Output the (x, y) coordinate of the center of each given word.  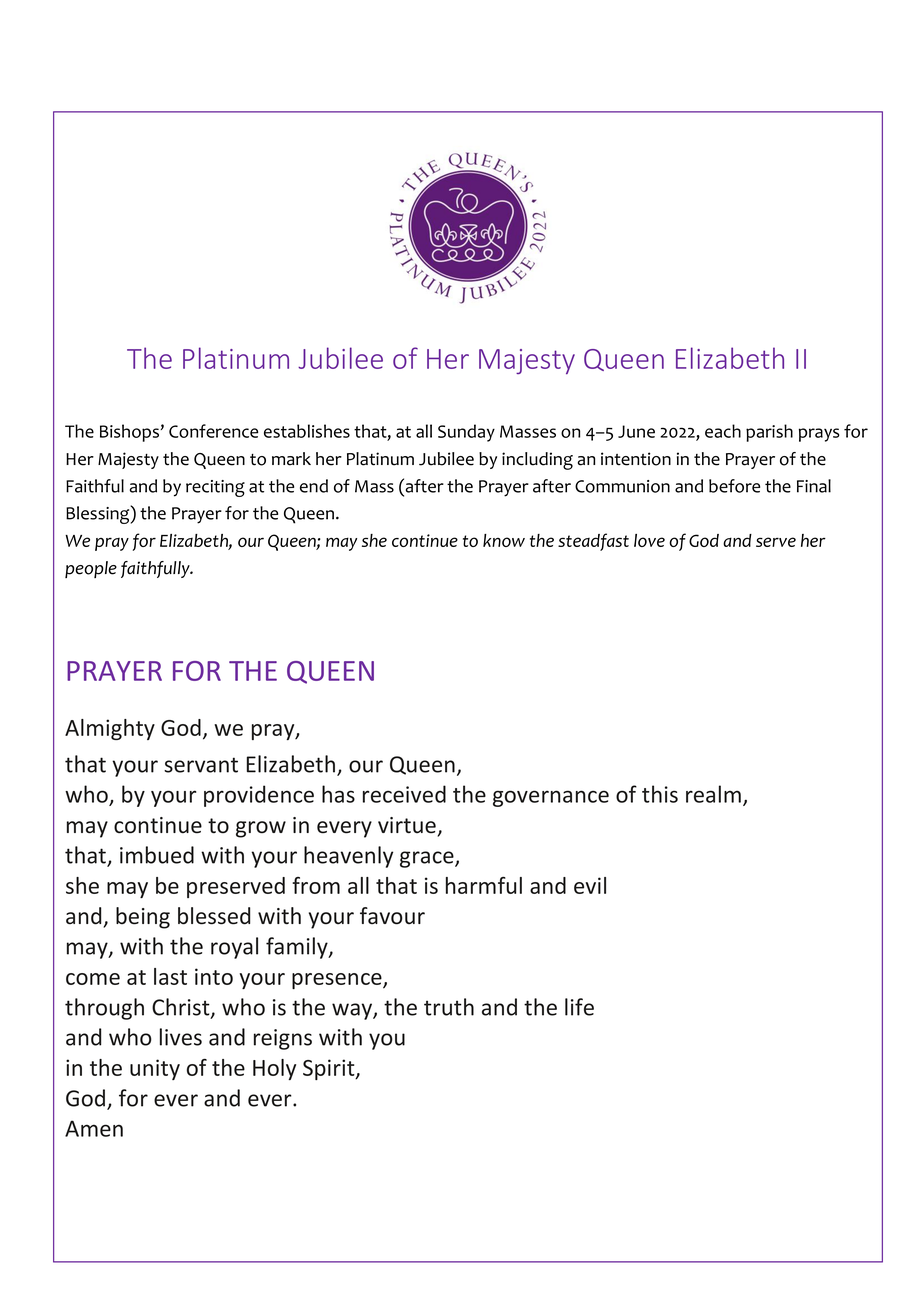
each (723, 431)
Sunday (466, 433)
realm (713, 794)
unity (155, 1069)
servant (201, 765)
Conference (213, 431)
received (404, 794)
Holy (274, 1069)
